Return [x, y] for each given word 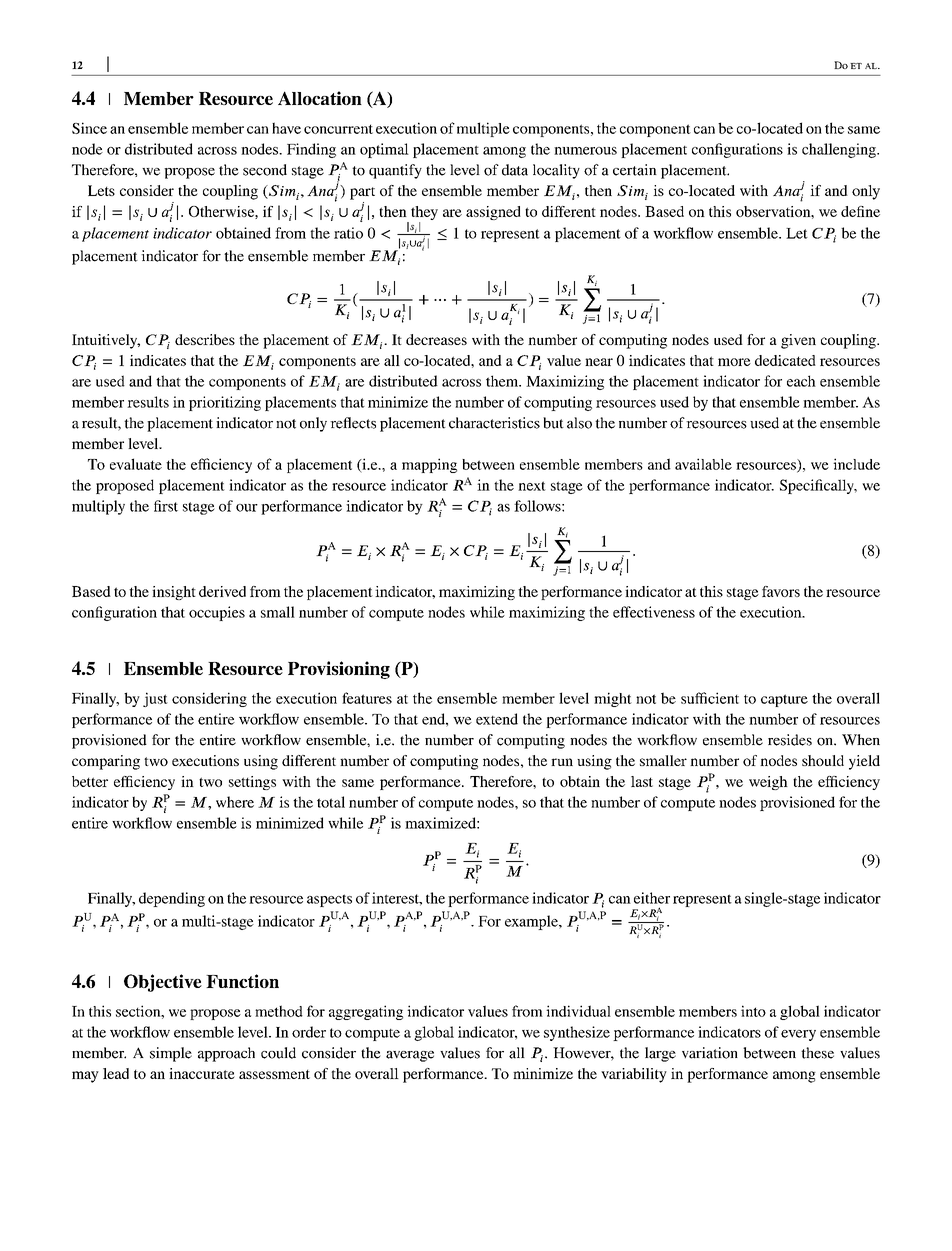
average [410, 1056]
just [155, 699]
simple [171, 1054]
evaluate [136, 464]
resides [790, 740]
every [798, 1035]
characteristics [494, 423]
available [703, 464]
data [515, 170]
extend [497, 719]
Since [89, 128]
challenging [840, 150]
